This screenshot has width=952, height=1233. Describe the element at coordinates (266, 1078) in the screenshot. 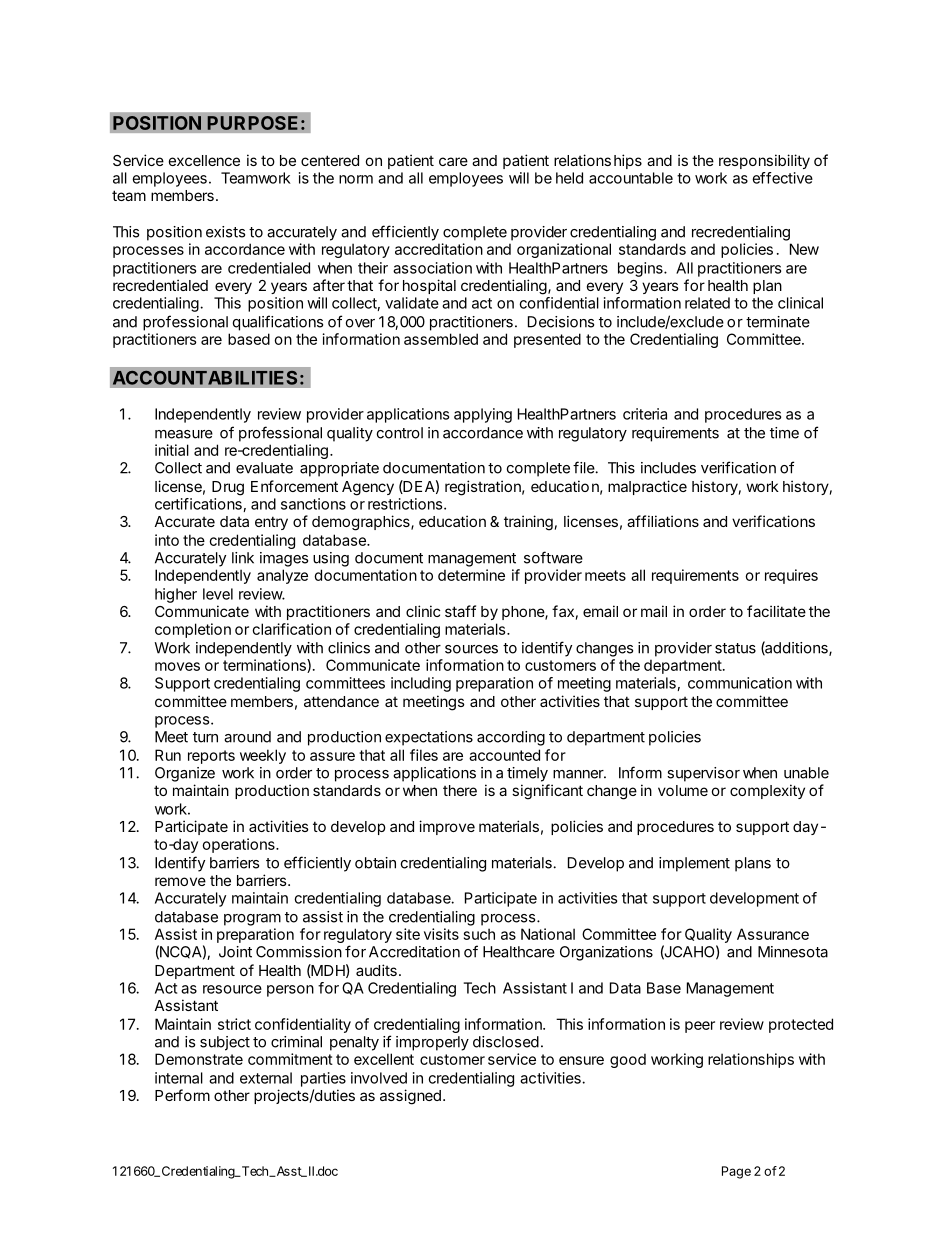

I see `external` at that location.
